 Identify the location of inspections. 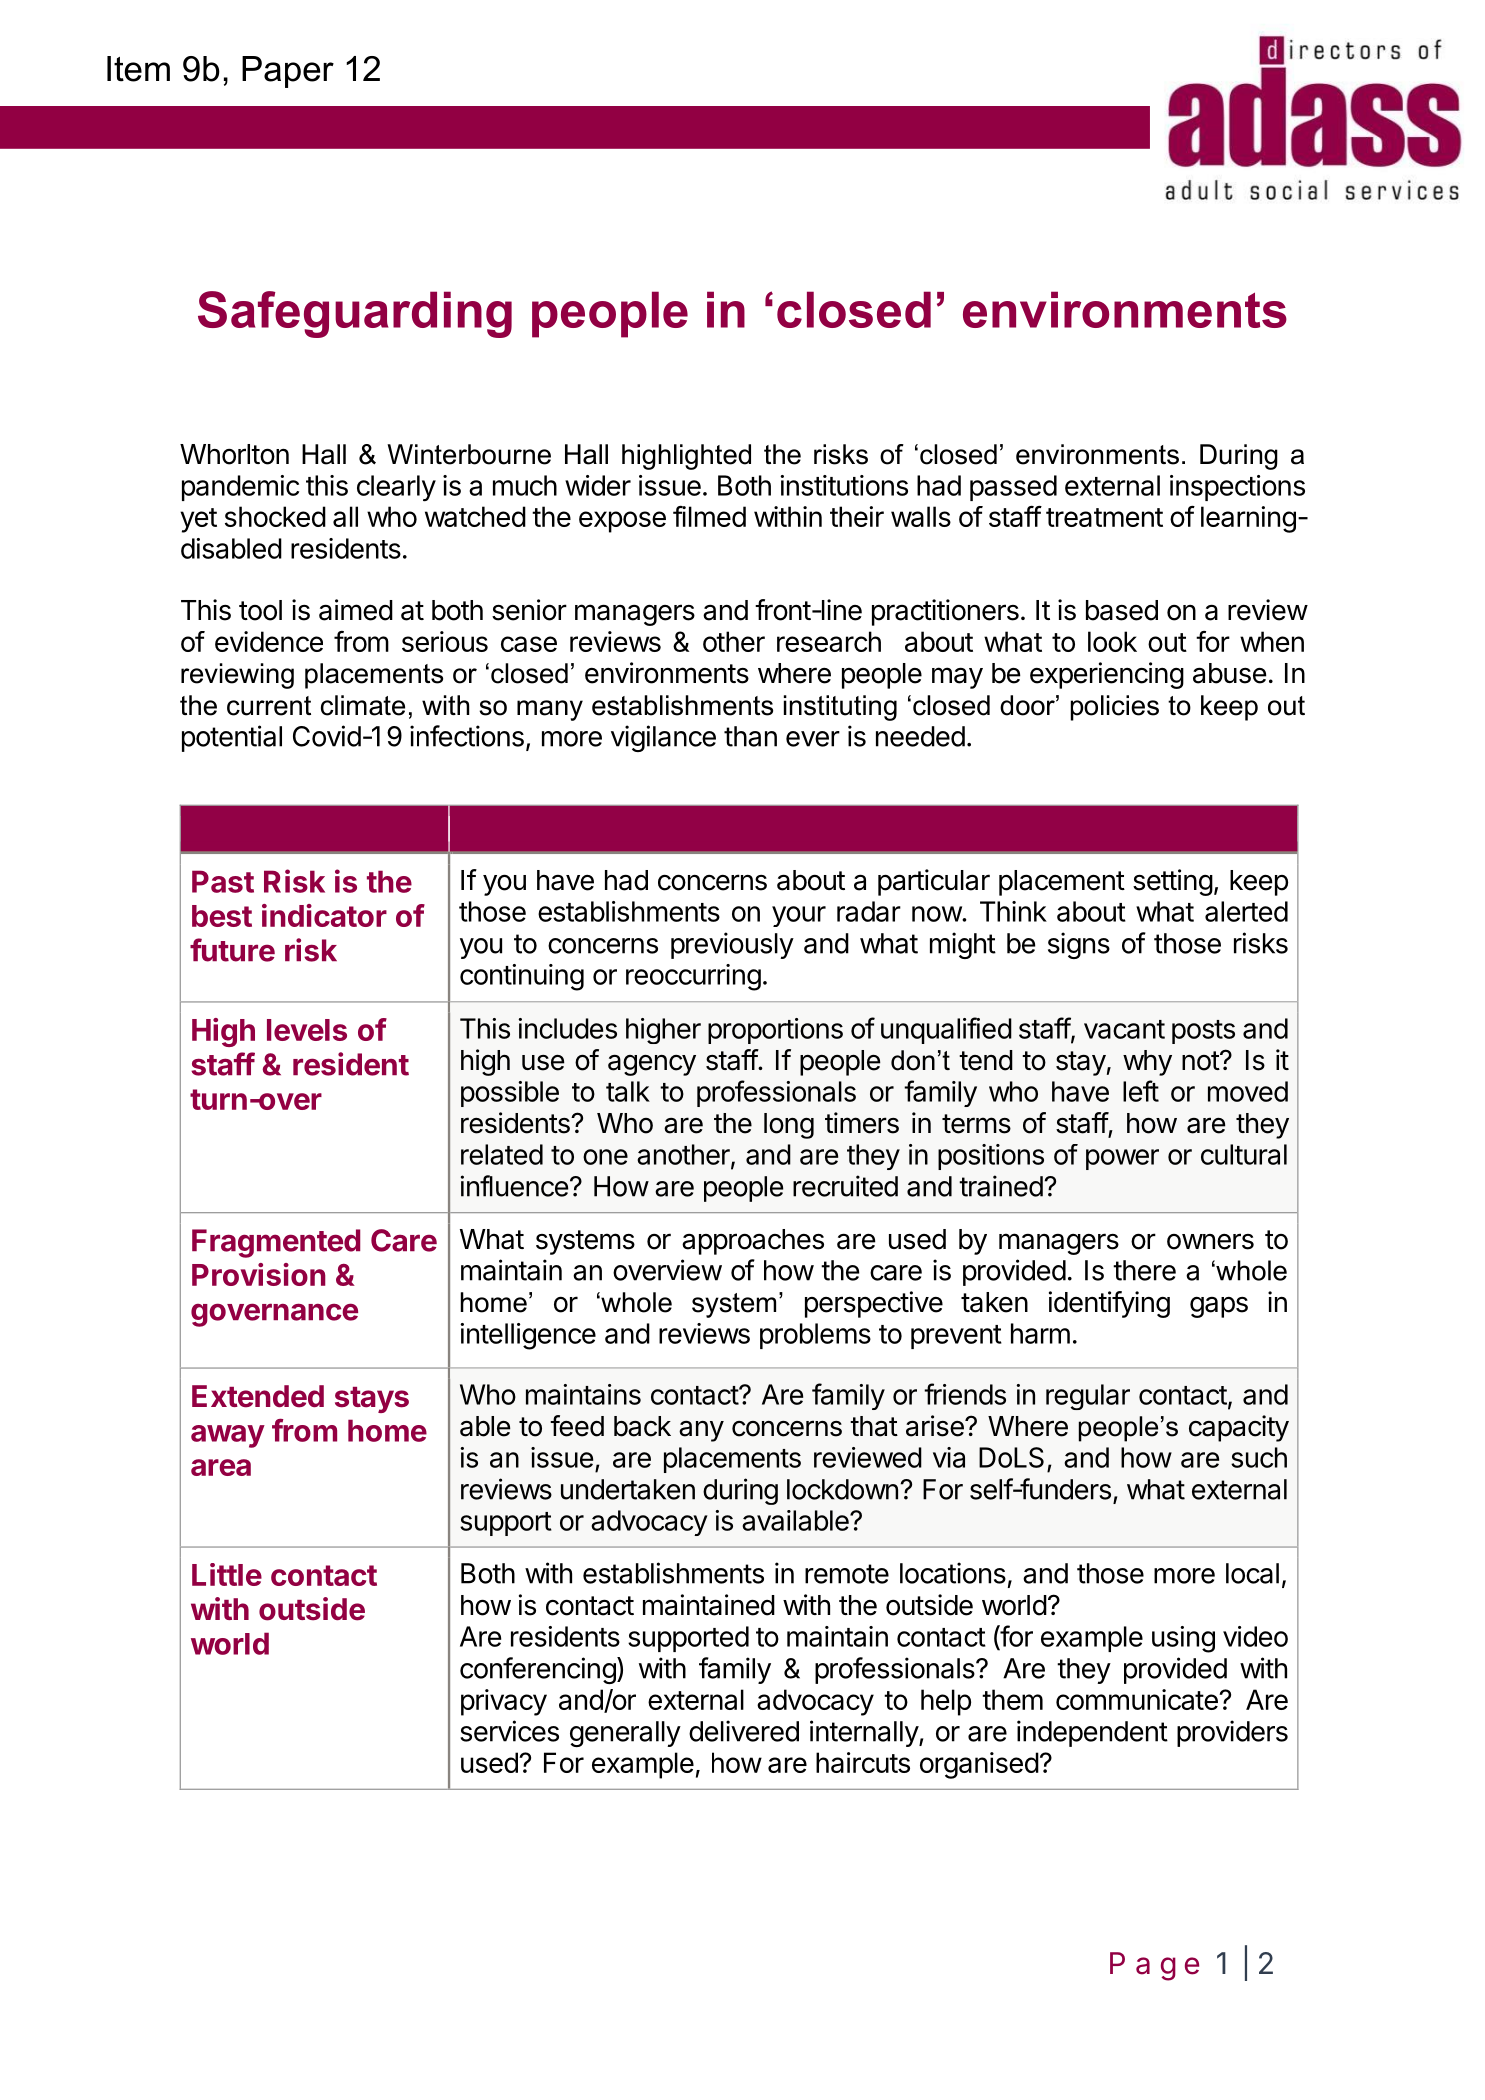
(1237, 488).
